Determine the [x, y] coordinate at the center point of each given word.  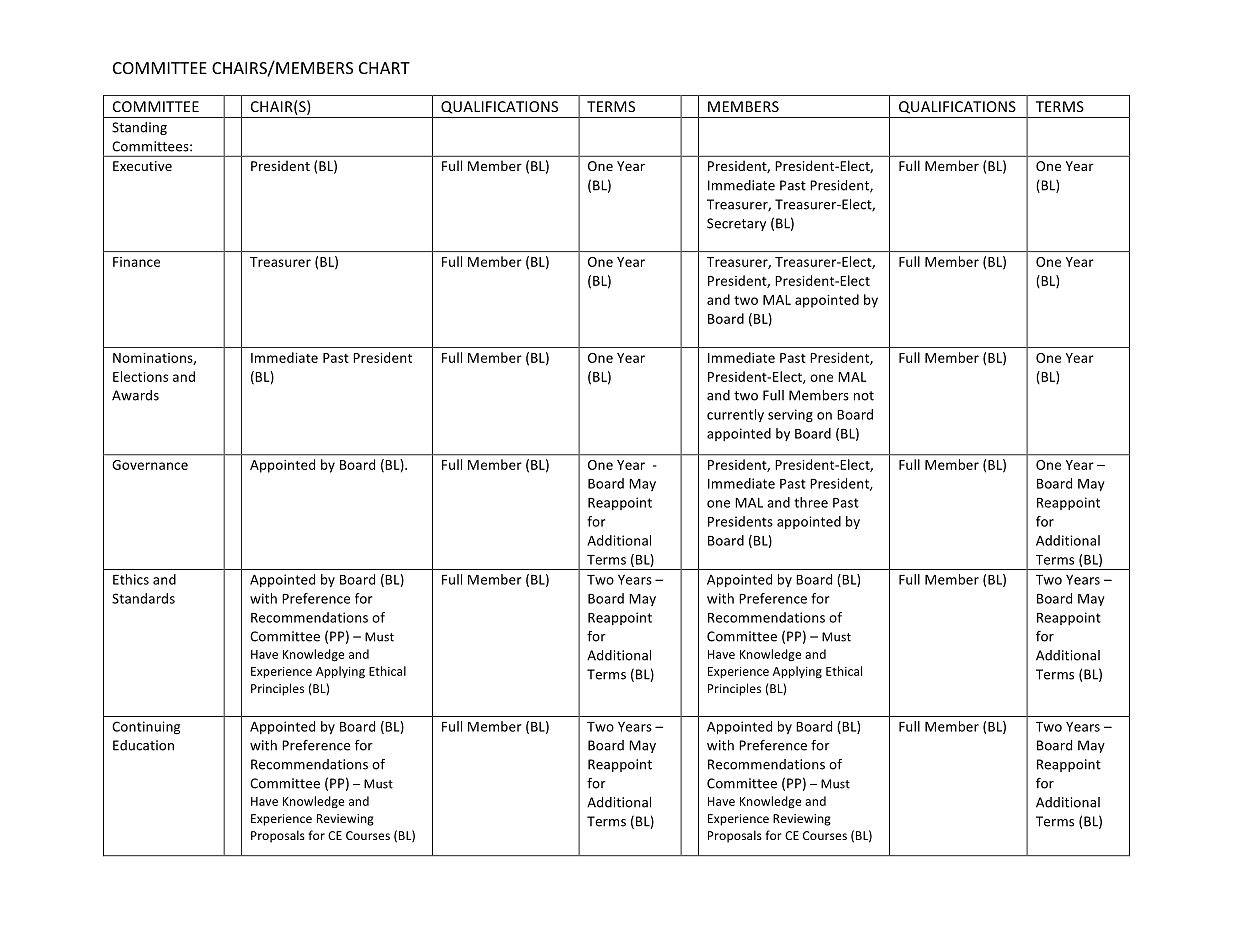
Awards [135, 395]
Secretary [736, 224]
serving [790, 415]
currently [735, 415]
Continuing [146, 728]
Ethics [131, 579]
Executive [142, 166]
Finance [136, 262]
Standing [139, 128]
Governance [150, 465]
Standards [143, 598]
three [811, 502]
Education [143, 745]
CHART [384, 68]
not [864, 396]
